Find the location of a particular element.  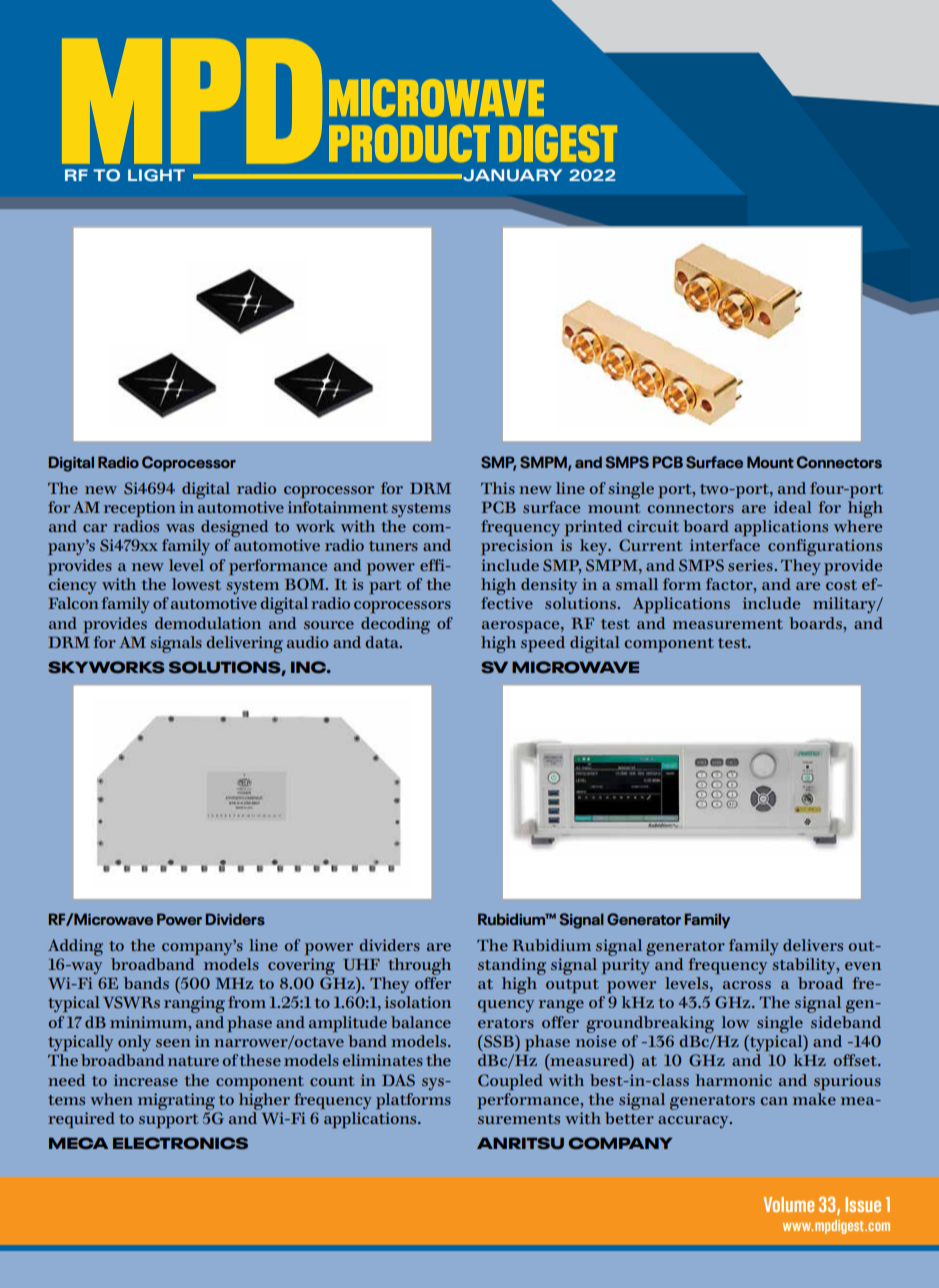

Coupled is located at coordinates (510, 1082).
